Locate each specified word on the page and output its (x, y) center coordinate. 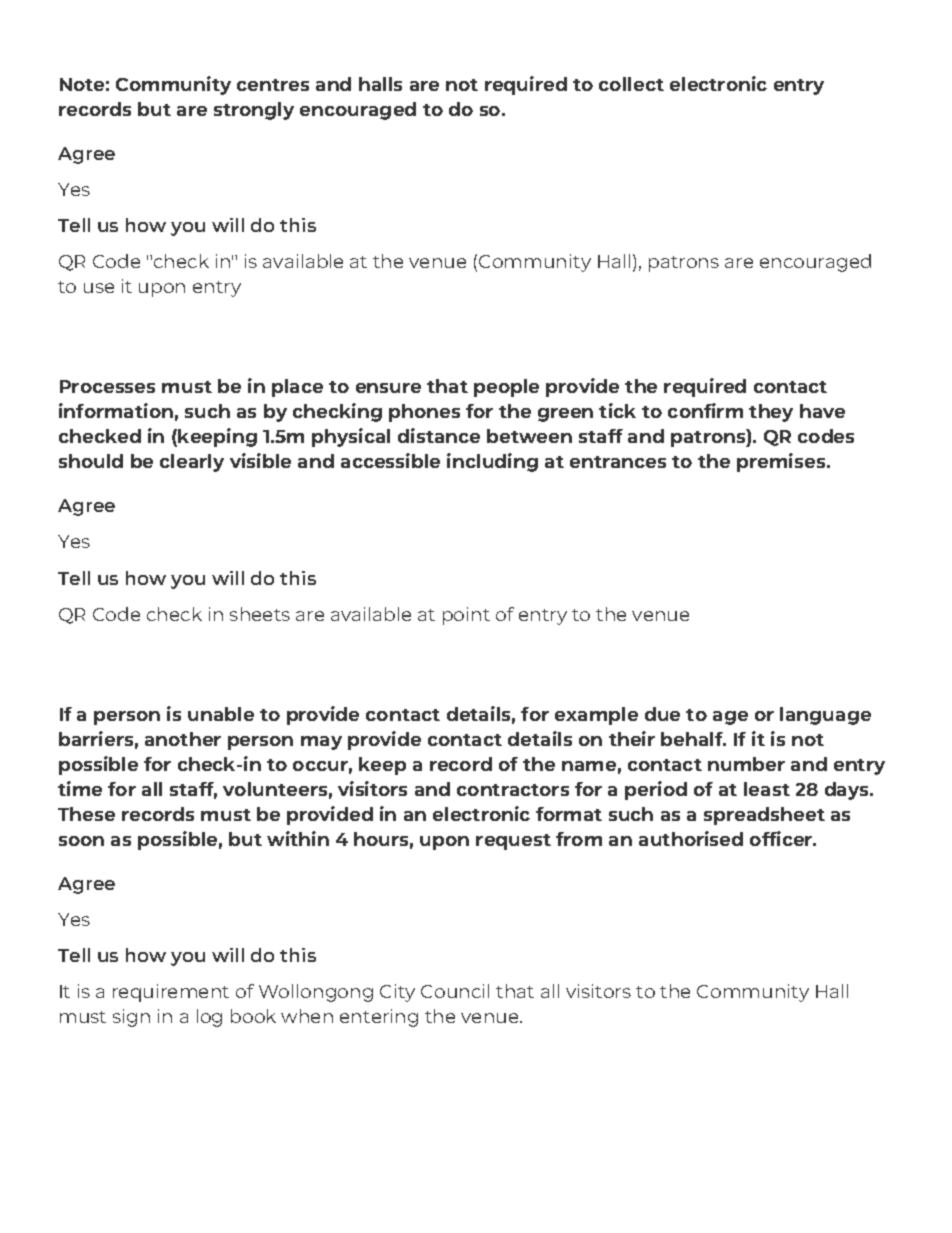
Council (455, 991)
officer (782, 838)
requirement (171, 993)
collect (631, 84)
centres (273, 85)
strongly (254, 111)
